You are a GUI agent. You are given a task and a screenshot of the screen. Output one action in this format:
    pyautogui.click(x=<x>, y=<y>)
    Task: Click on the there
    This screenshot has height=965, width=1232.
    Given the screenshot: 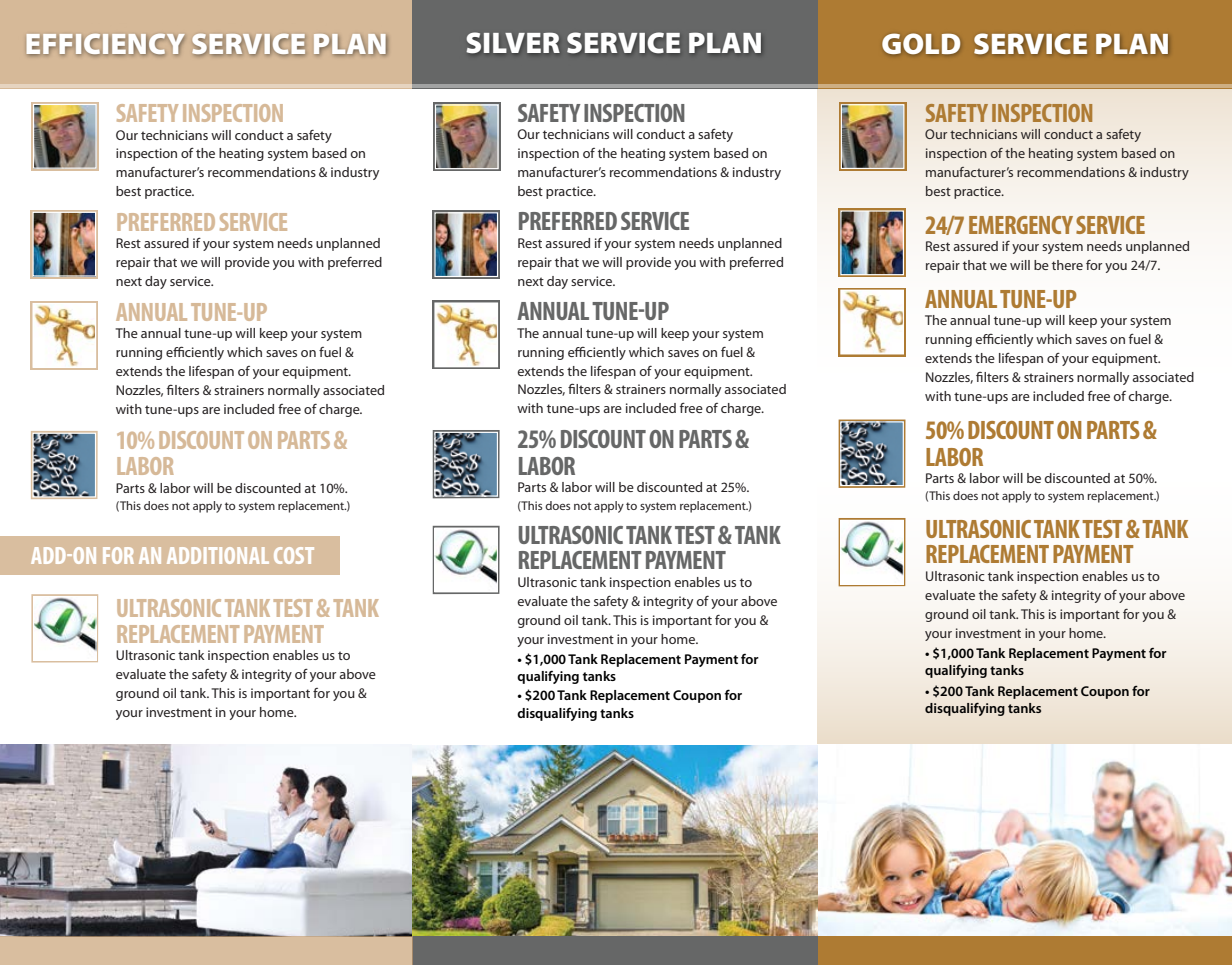 What is the action you would take?
    pyautogui.click(x=1067, y=265)
